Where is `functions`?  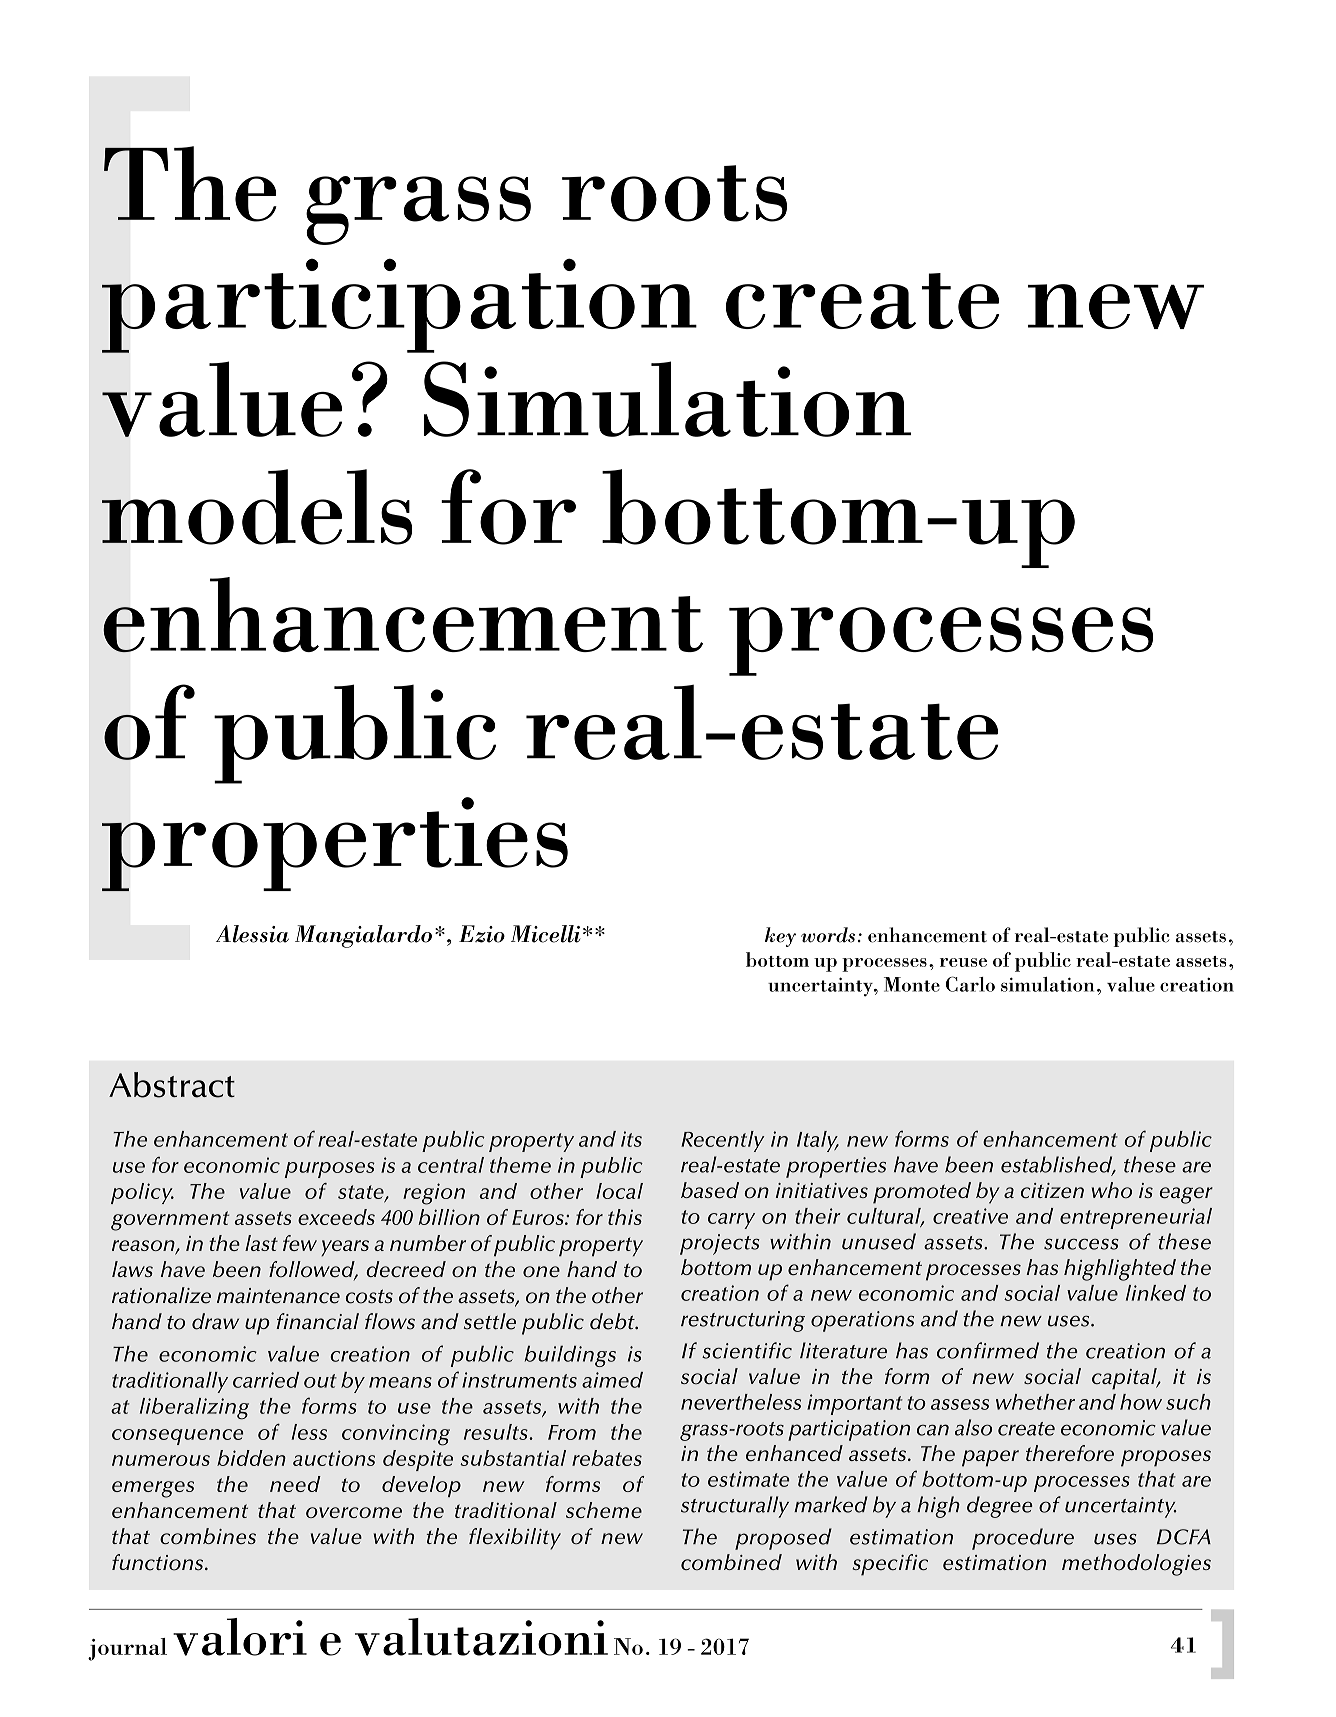 functions is located at coordinates (159, 1562).
